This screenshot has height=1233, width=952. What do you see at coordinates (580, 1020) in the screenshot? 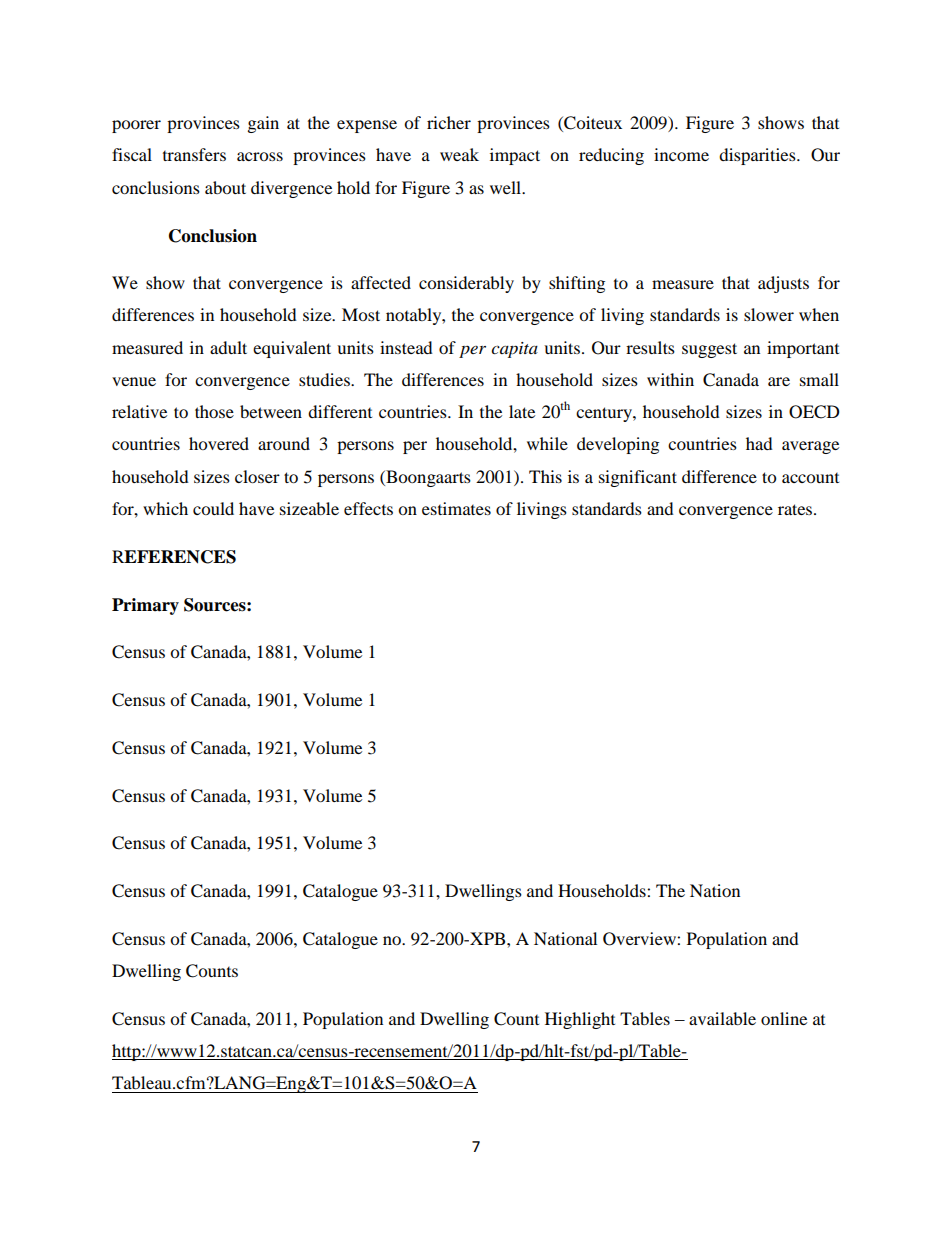
I see `Highlight` at bounding box center [580, 1020].
